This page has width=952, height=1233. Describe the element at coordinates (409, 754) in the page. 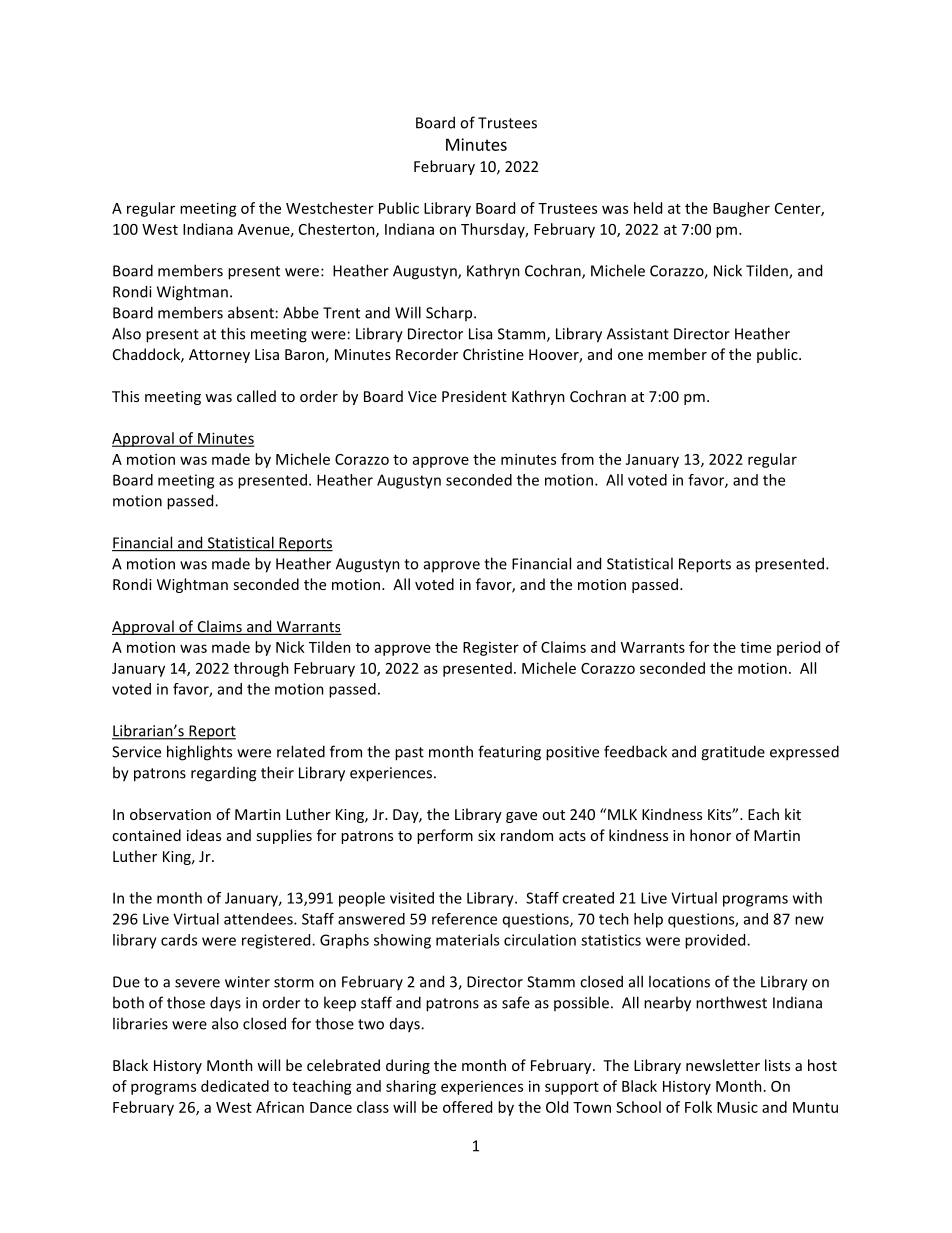

I see `past` at that location.
